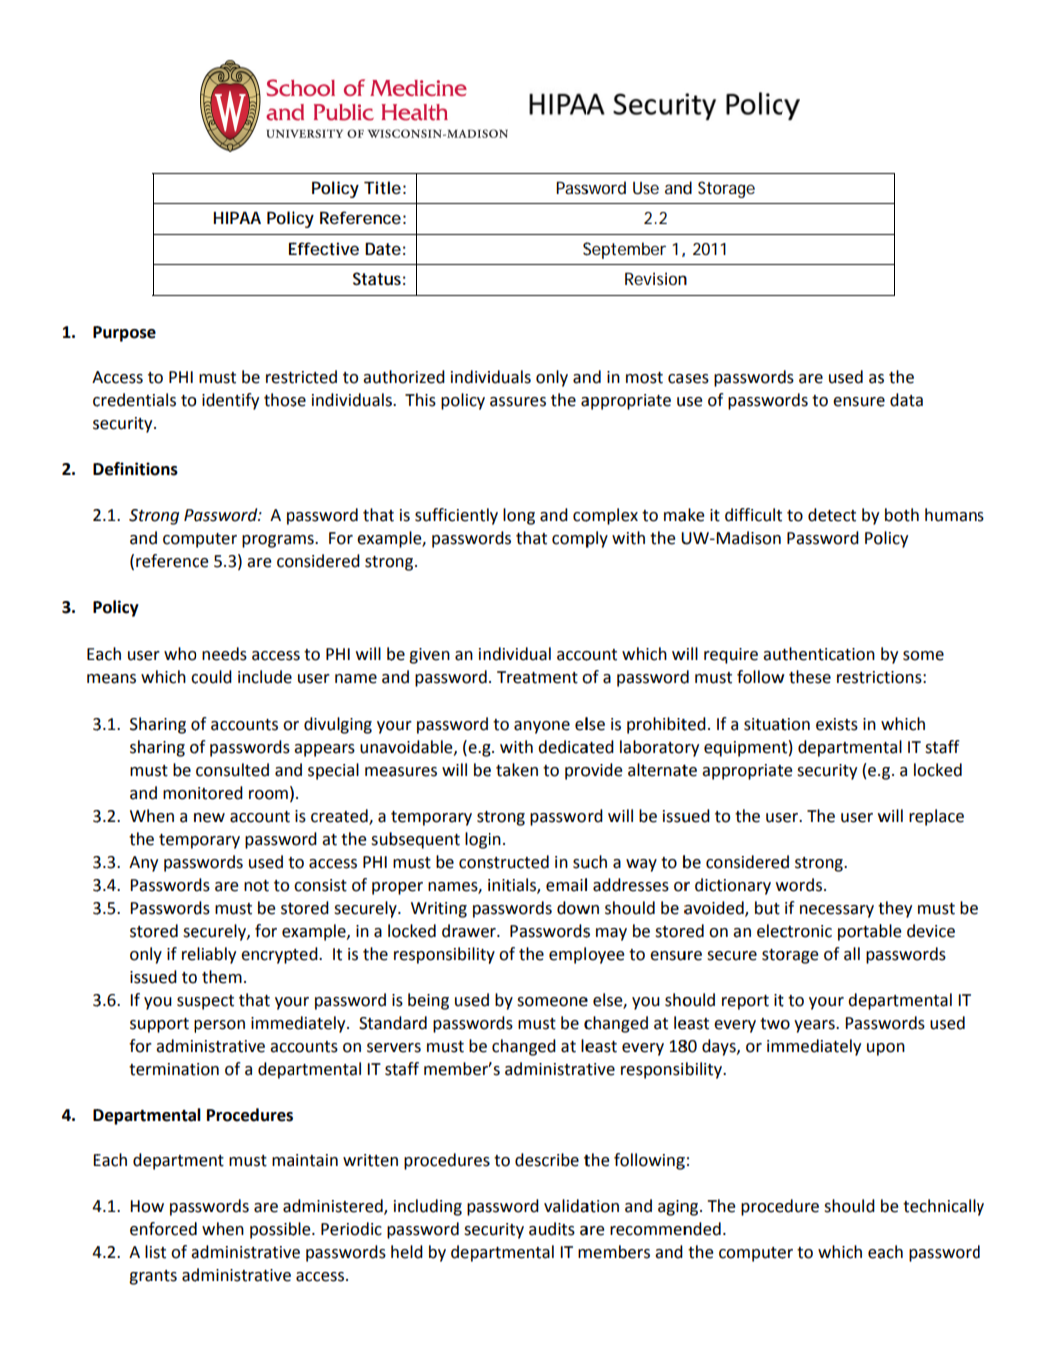  I want to click on room, so click(268, 795).
